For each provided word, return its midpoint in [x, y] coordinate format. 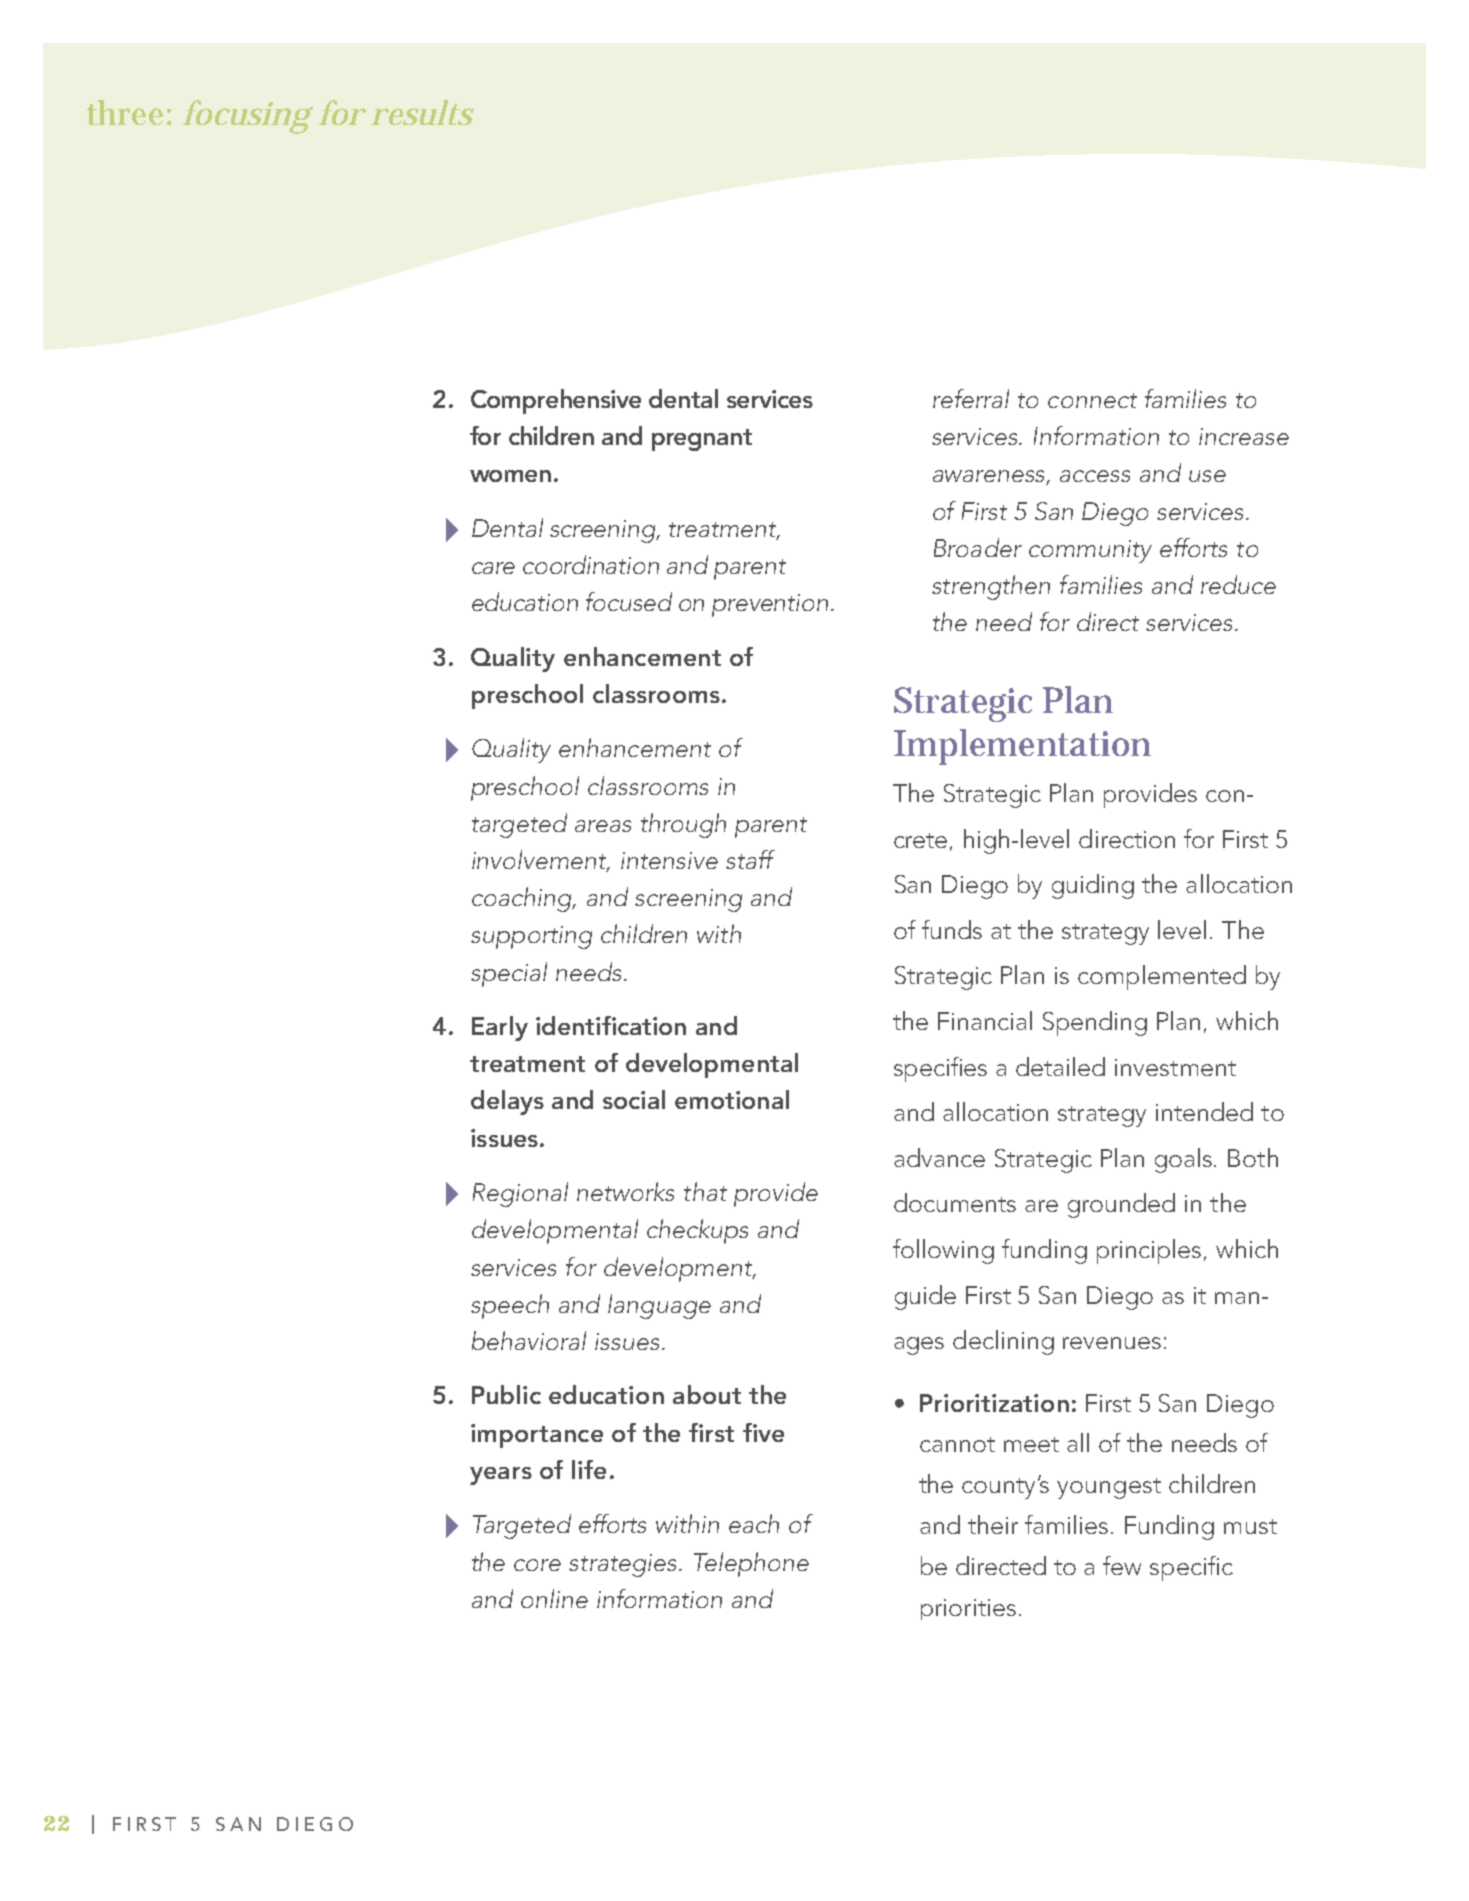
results [422, 112]
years [501, 1476]
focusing [247, 117]
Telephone [751, 1564]
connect [1092, 400]
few [1122, 1565]
